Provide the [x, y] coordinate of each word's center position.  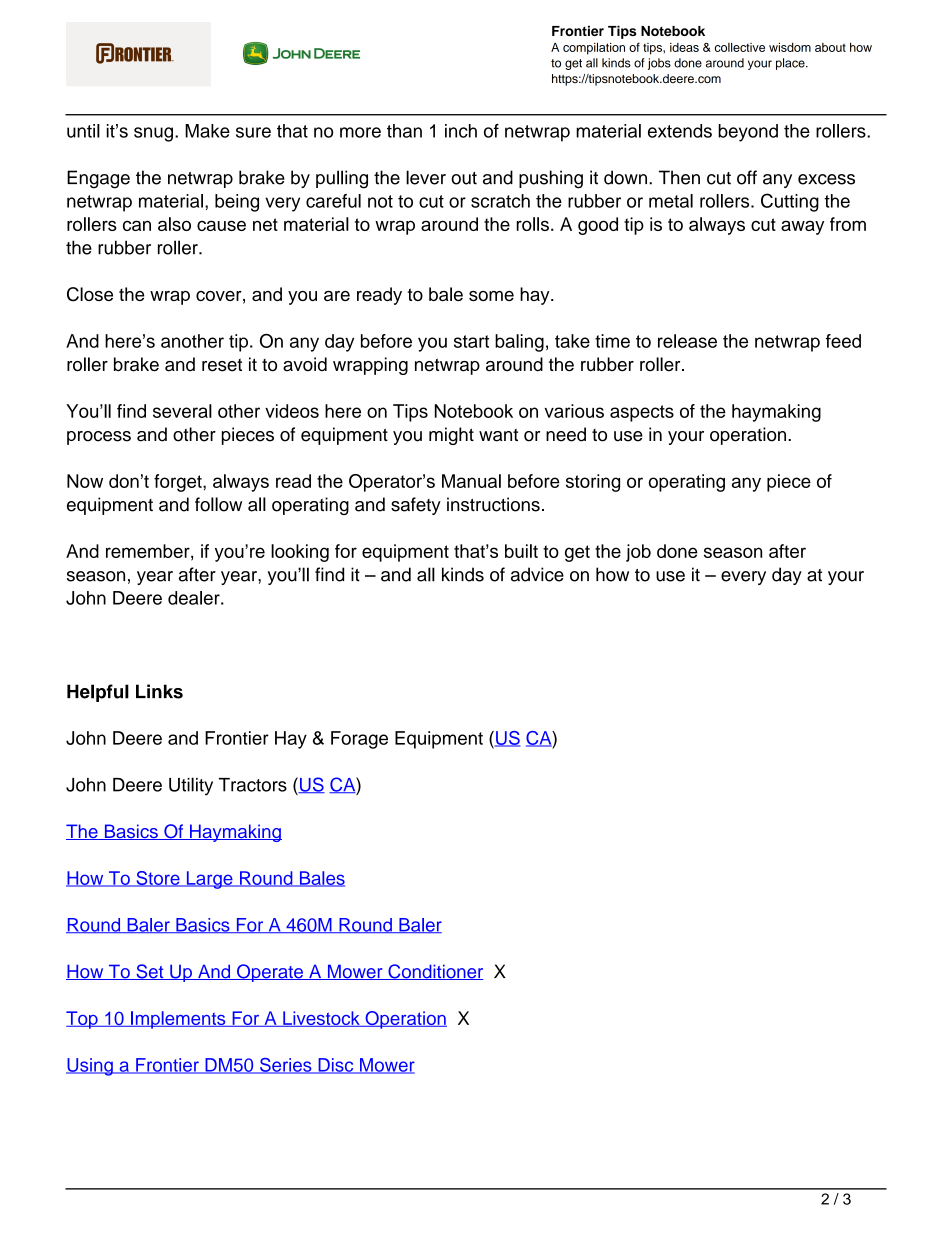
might [451, 436]
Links [159, 691]
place [791, 64]
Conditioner [434, 972]
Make [207, 131]
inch [461, 131]
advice [537, 574]
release [687, 341]
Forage [359, 740]
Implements [178, 1020]
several [182, 411]
